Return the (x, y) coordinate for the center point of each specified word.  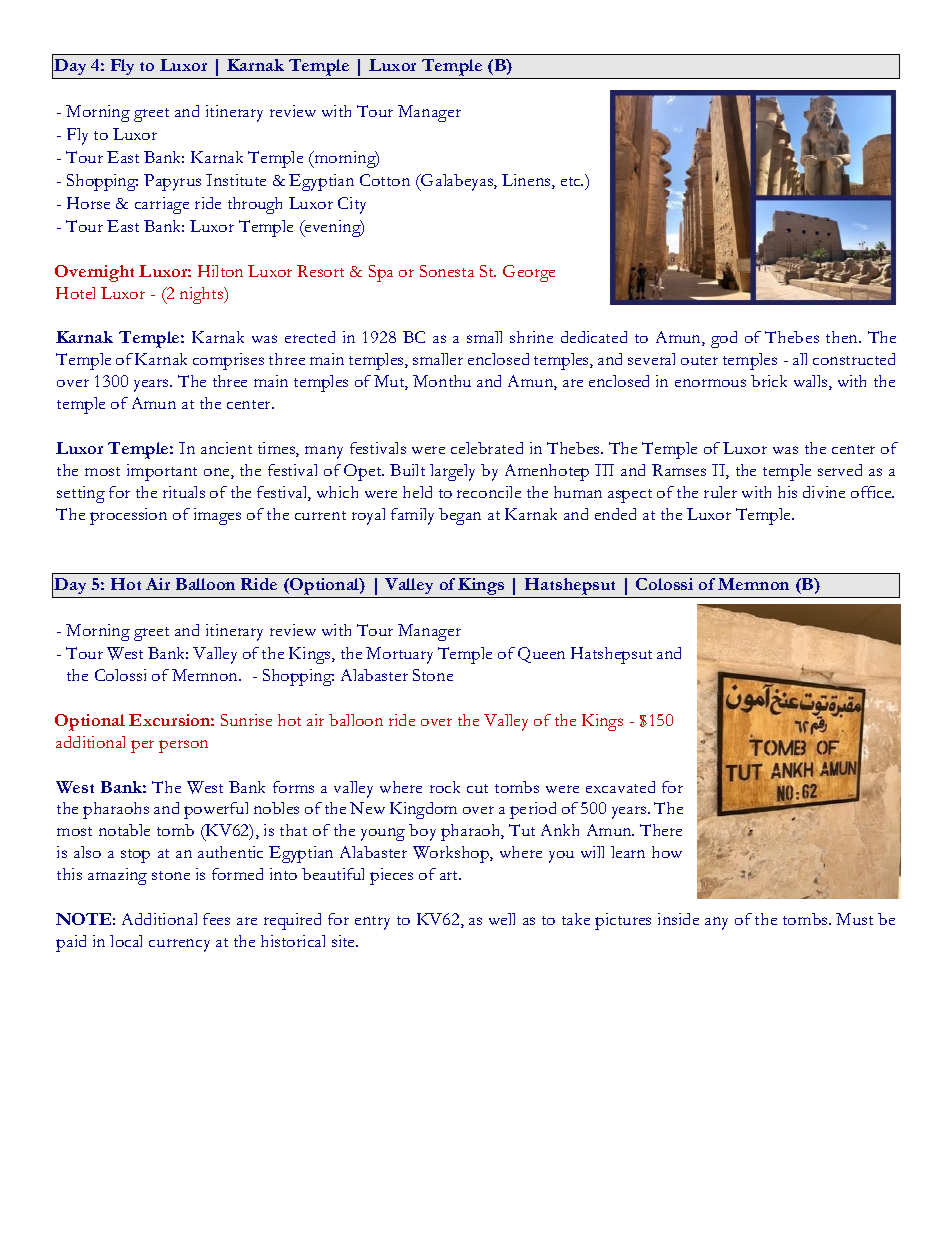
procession (128, 516)
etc (572, 181)
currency (179, 945)
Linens (527, 181)
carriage (162, 205)
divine (824, 492)
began (460, 516)
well (502, 919)
